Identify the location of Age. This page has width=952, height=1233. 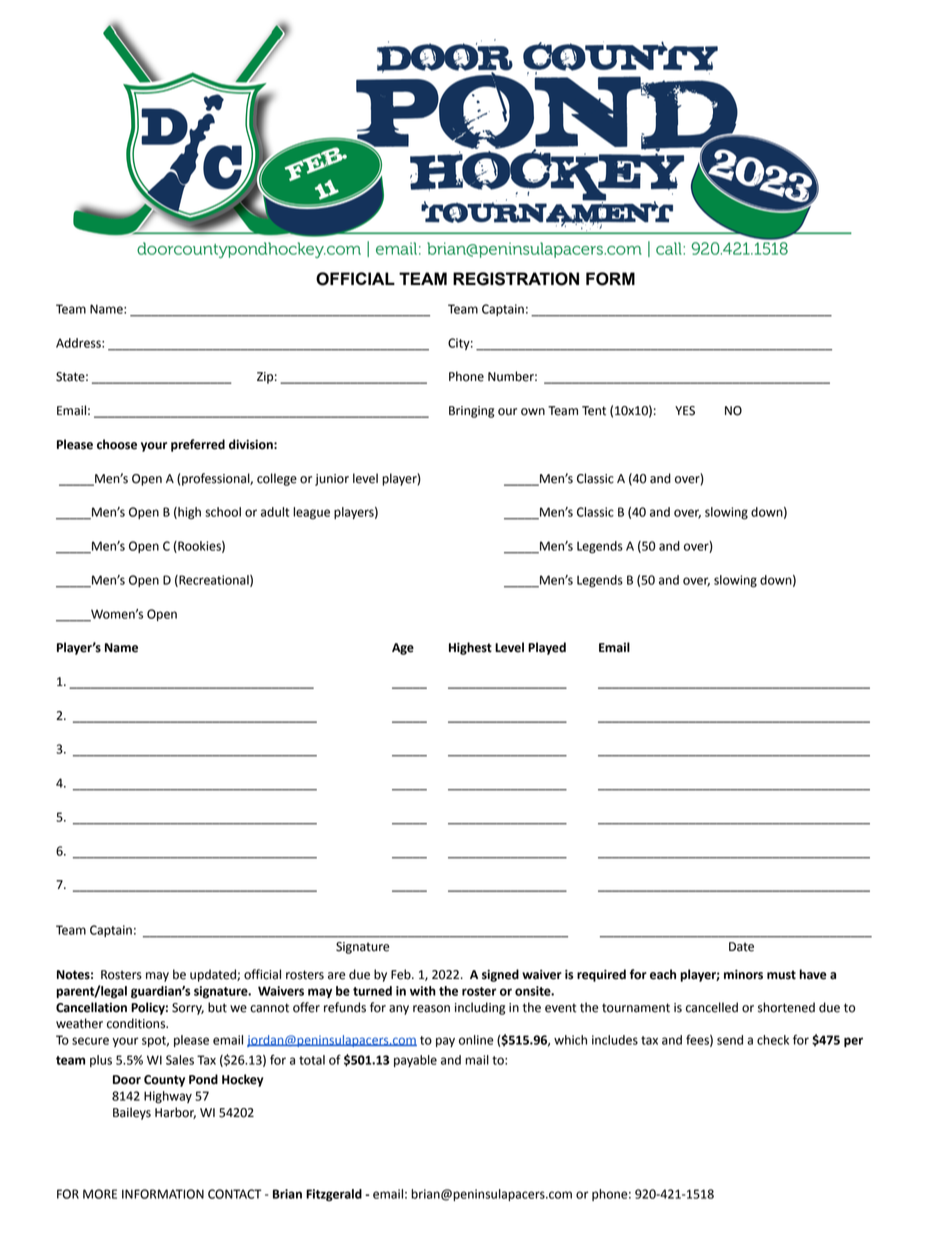
(403, 649).
